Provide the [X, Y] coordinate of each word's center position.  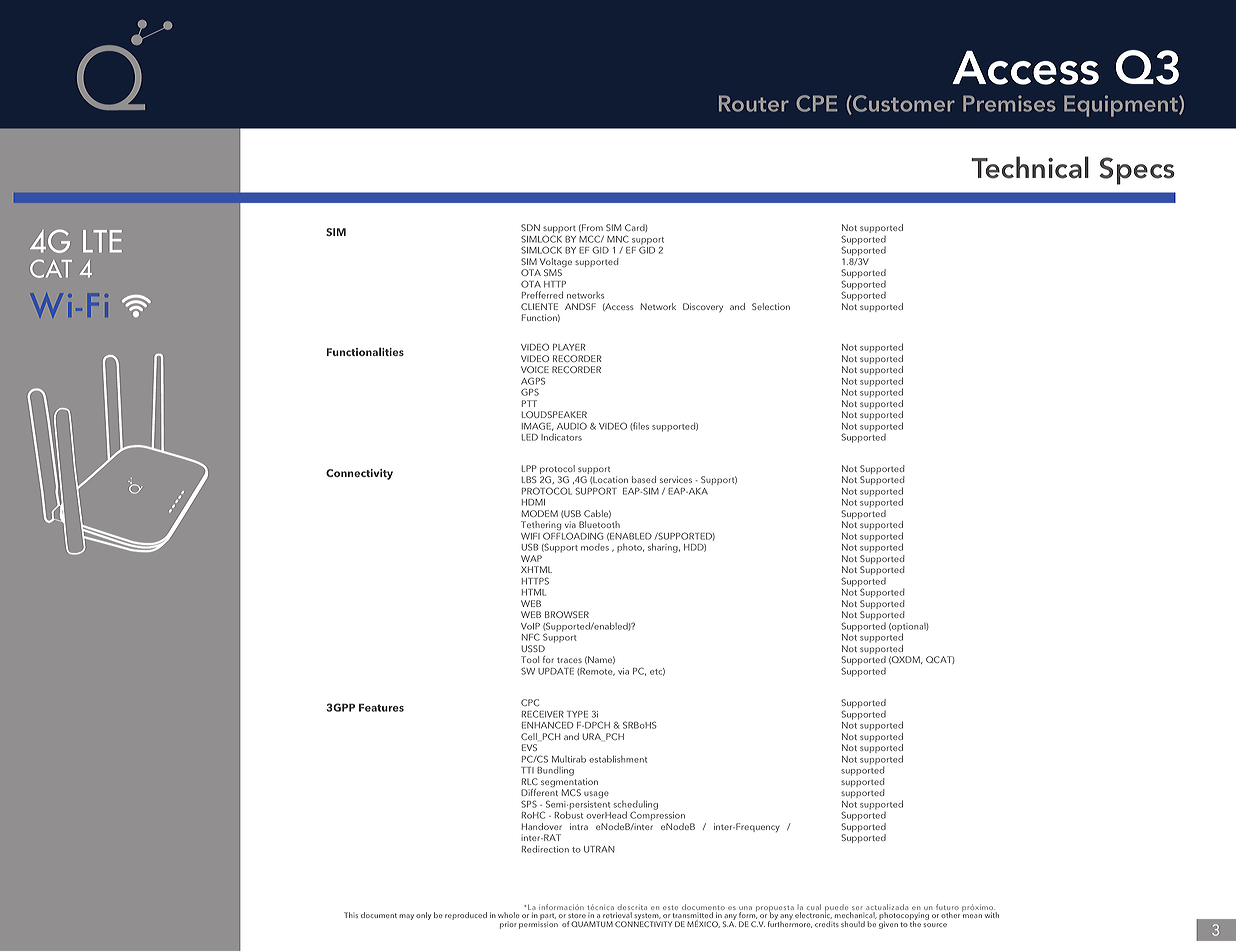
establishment [618, 759]
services [676, 479]
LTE [102, 241]
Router [754, 103]
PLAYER [569, 347]
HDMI [533, 502]
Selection [771, 306]
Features [381, 707]
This [351, 915]
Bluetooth [599, 524]
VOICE [535, 369]
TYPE [577, 714]
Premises [1009, 103]
